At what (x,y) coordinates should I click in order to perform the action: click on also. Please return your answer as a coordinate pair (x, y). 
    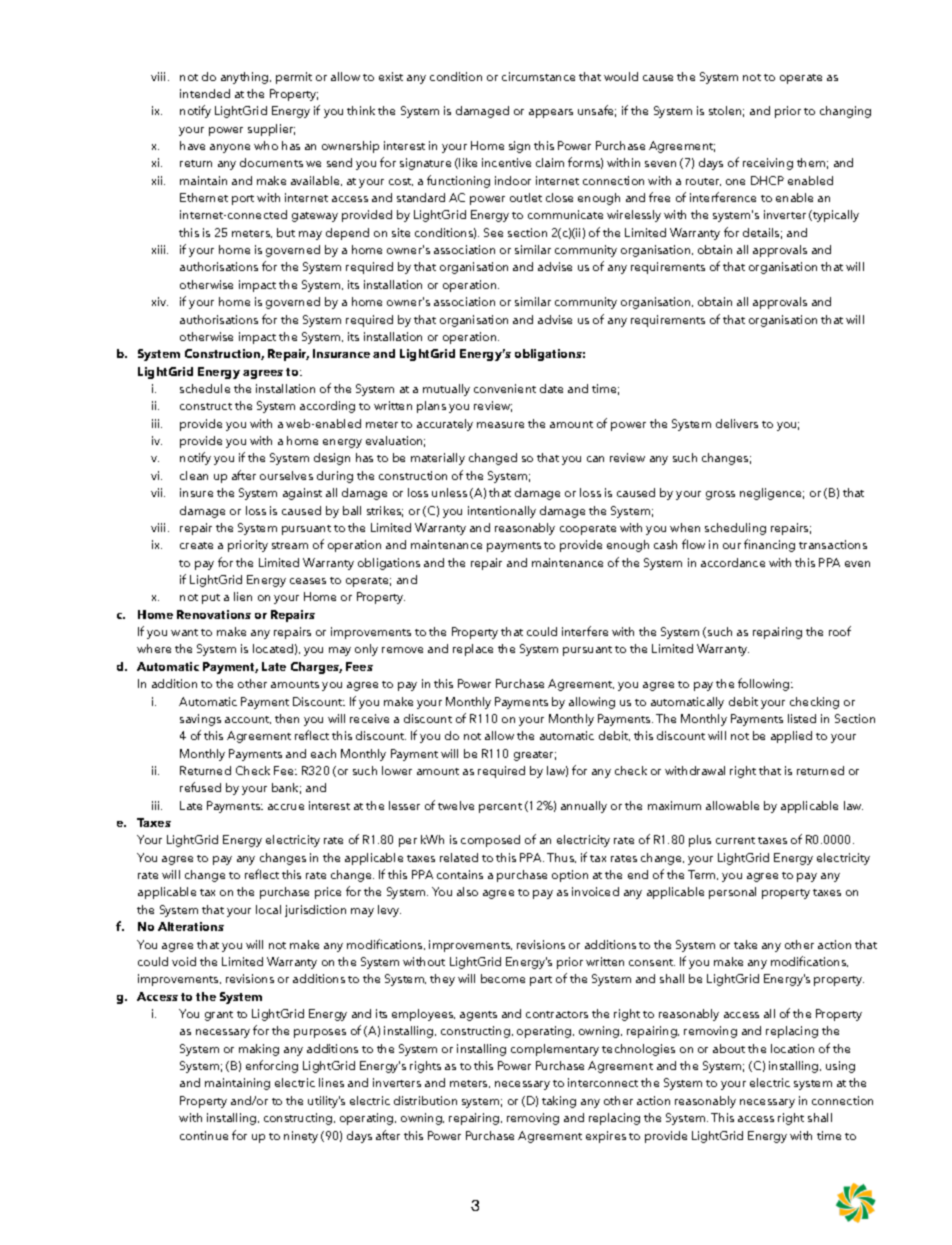
    Looking at the image, I should click on (467, 891).
